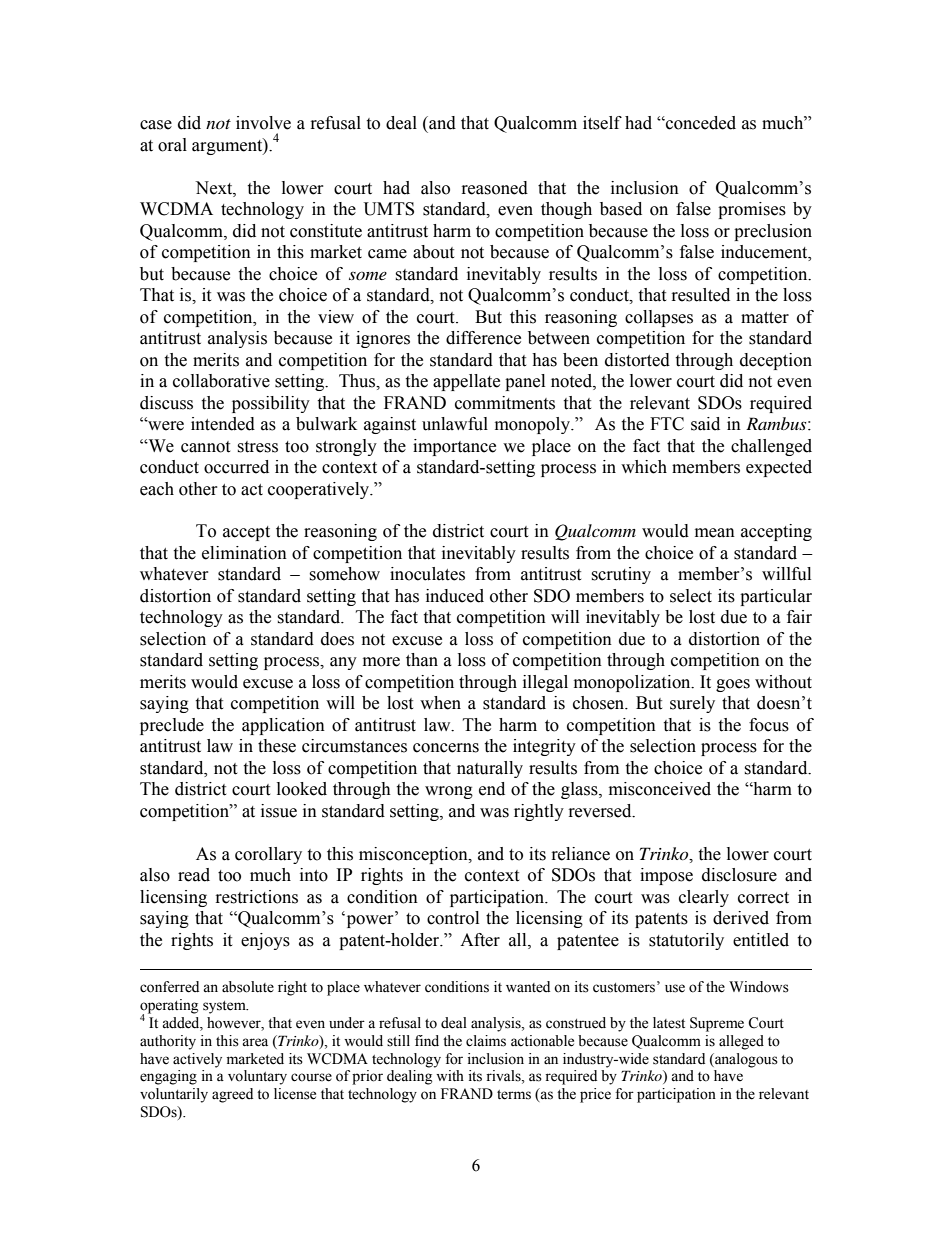 This screenshot has width=952, height=1233. I want to click on application, so click(283, 726).
